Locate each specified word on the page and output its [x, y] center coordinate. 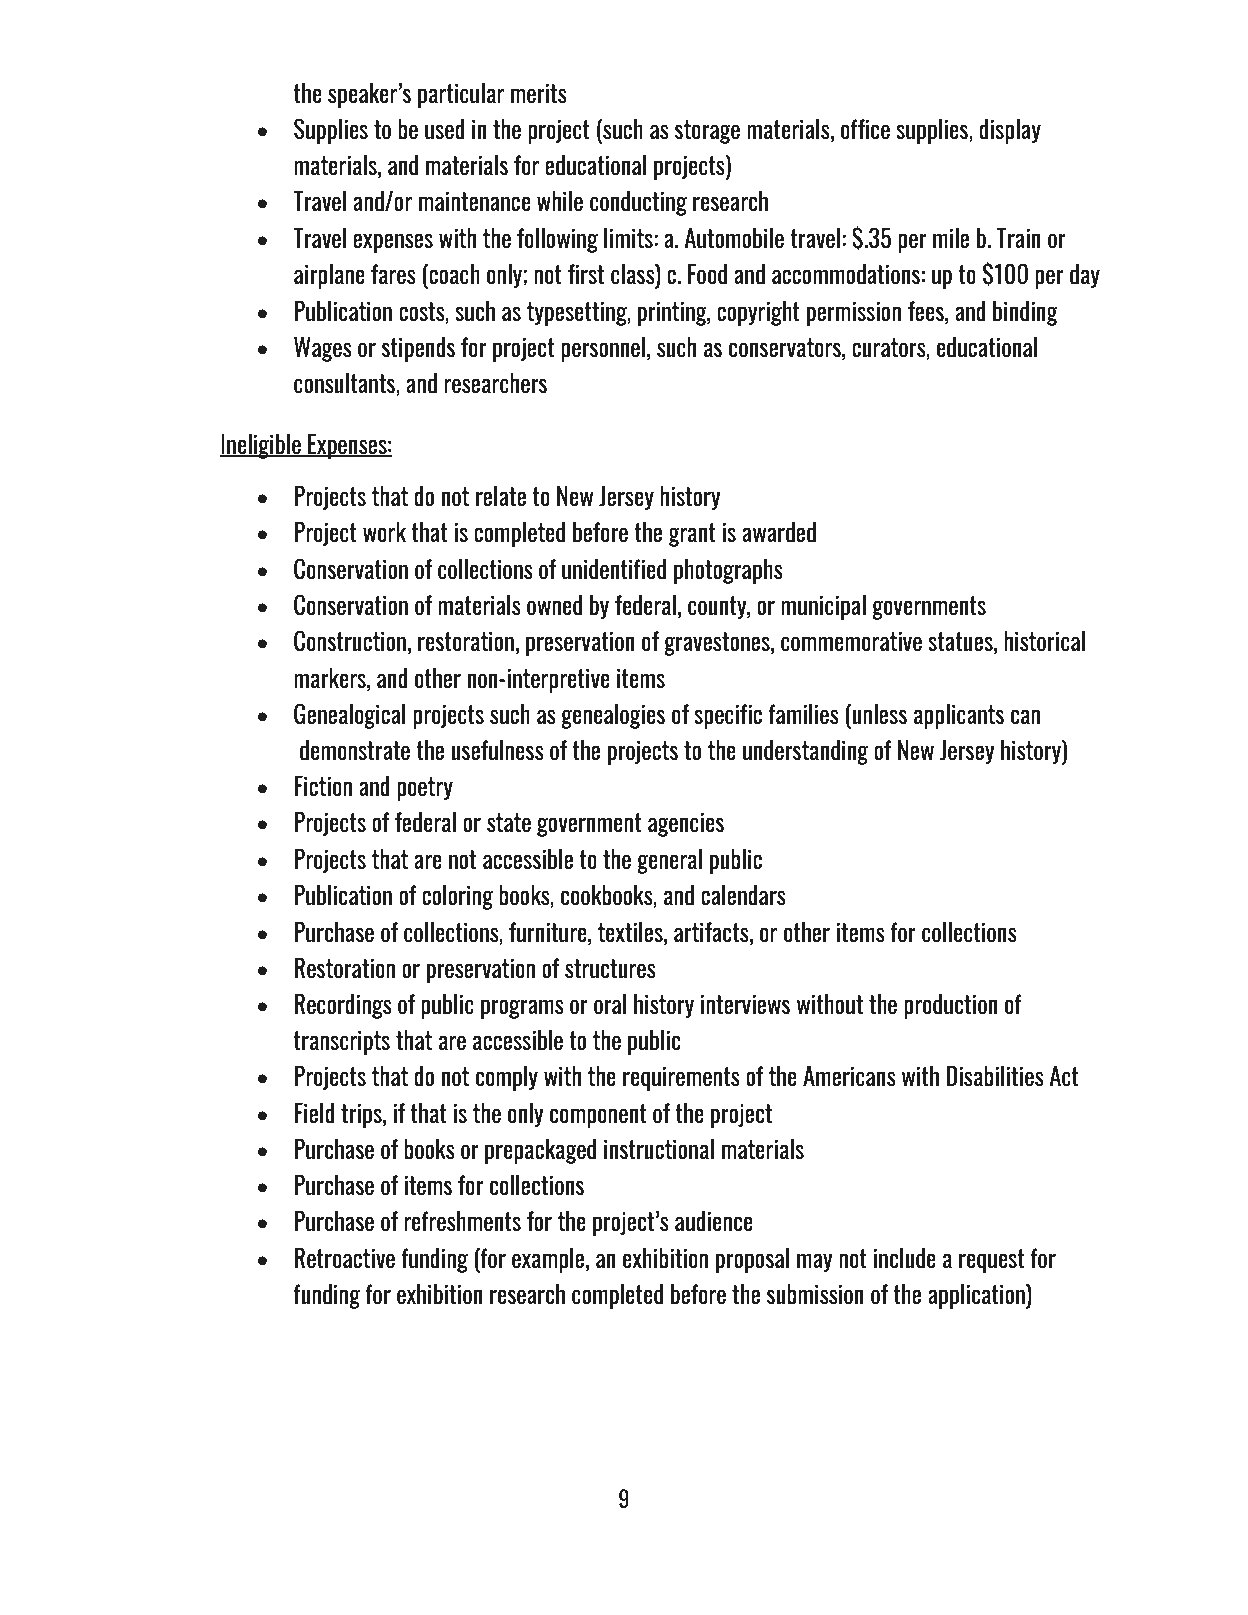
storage [707, 132]
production [951, 1006]
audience [714, 1220]
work [384, 531]
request [992, 1261]
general [669, 861]
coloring [457, 897]
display [1010, 131]
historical [1044, 641]
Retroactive [344, 1258]
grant [692, 535]
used [445, 128]
